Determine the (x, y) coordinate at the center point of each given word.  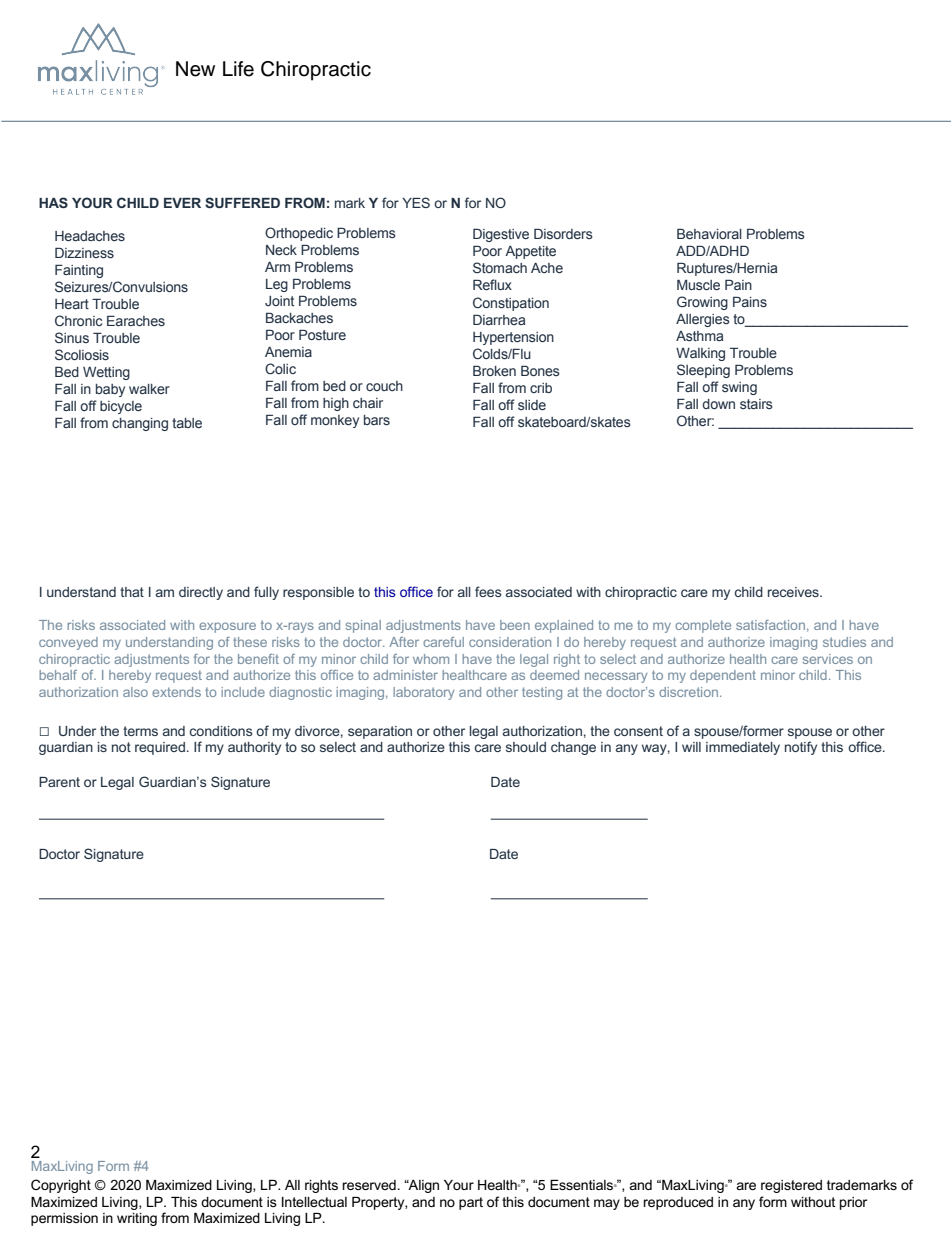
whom (431, 659)
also (135, 692)
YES (416, 202)
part (471, 1203)
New (195, 69)
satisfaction (770, 625)
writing (137, 1219)
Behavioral (709, 233)
